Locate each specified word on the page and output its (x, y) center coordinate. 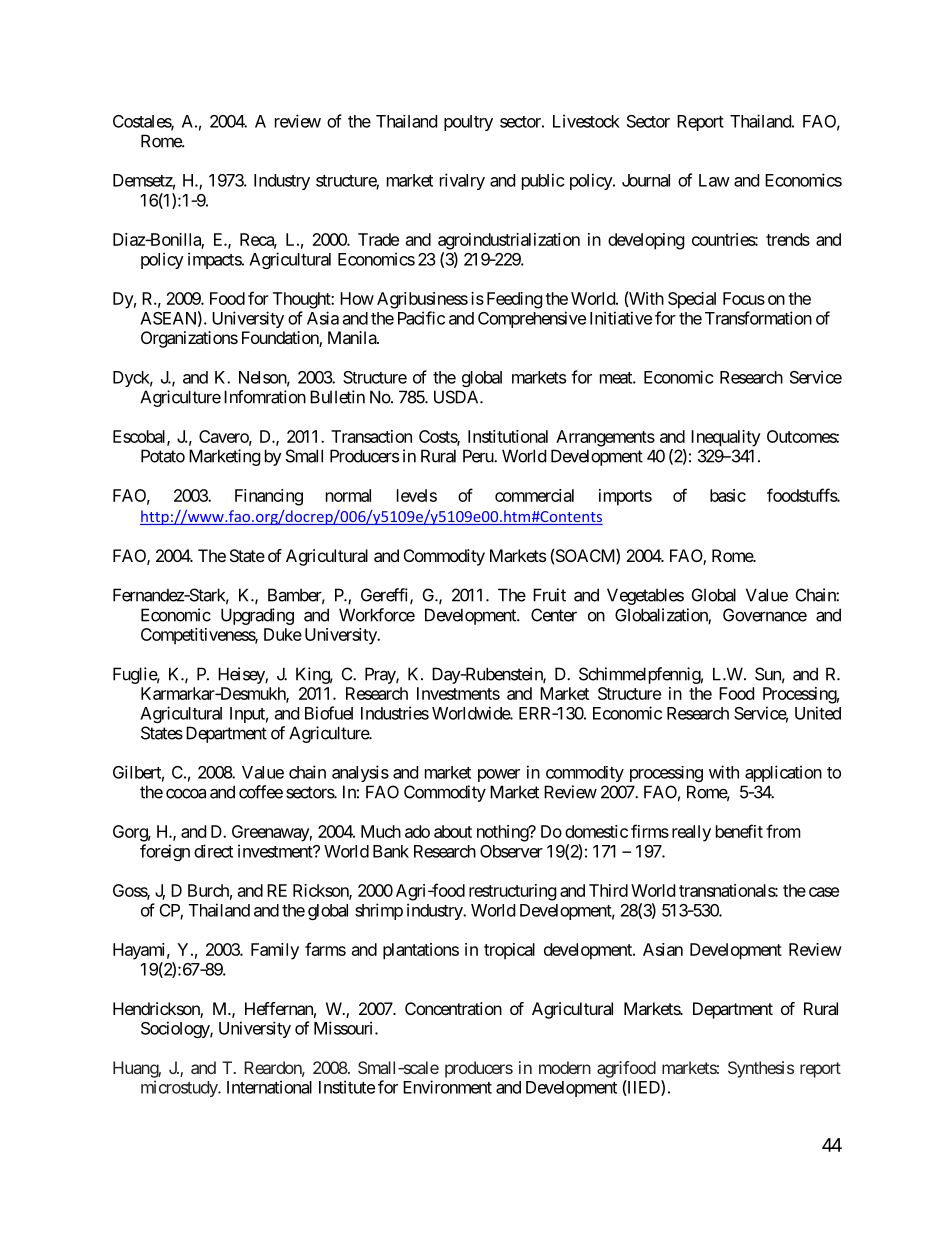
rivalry (462, 181)
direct (213, 851)
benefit (739, 831)
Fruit (549, 595)
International (269, 1087)
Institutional (508, 436)
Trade (378, 239)
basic (728, 495)
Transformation (758, 318)
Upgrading (257, 616)
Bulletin (337, 397)
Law (714, 180)
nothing (503, 833)
